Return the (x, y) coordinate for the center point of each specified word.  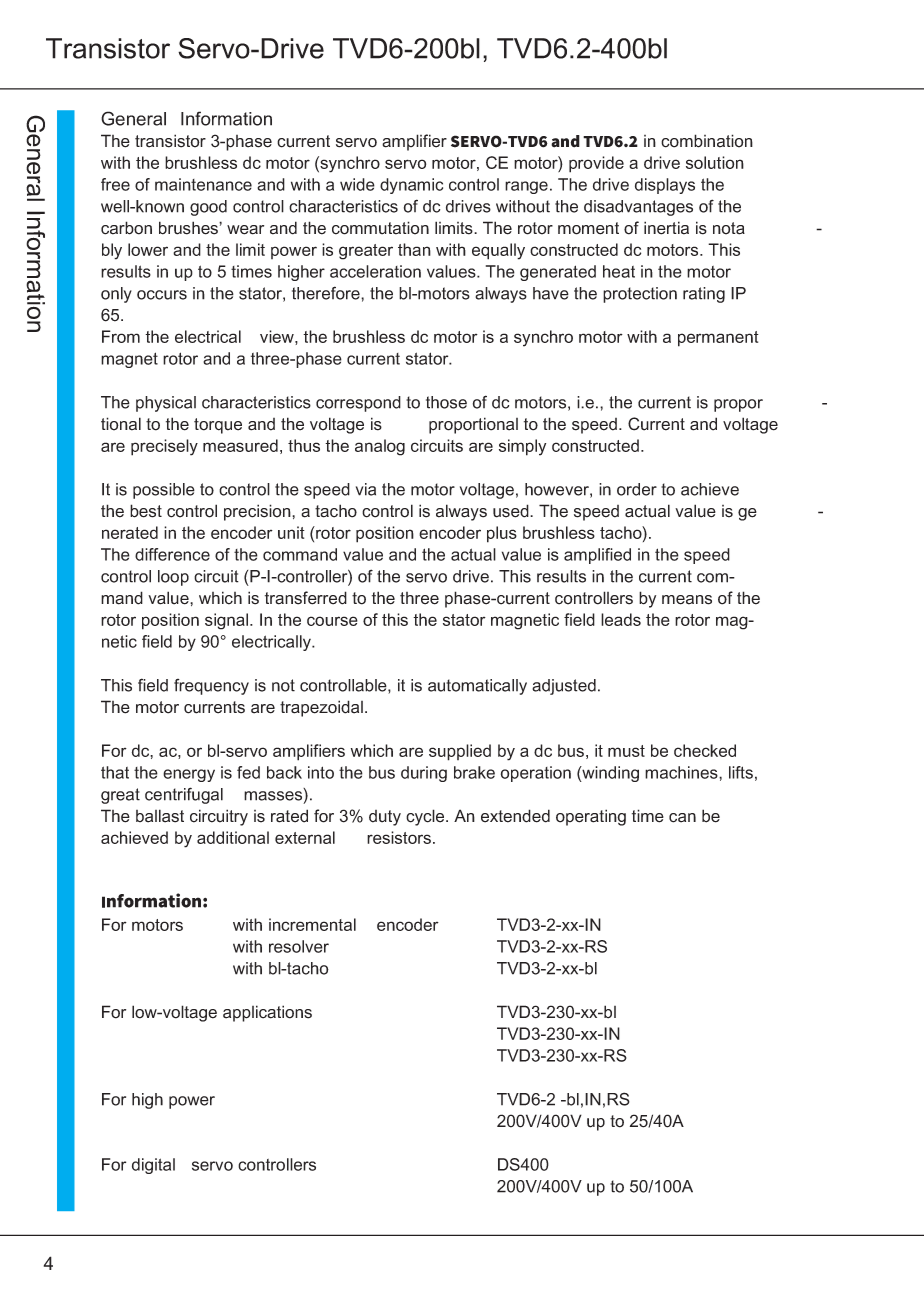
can (682, 818)
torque (218, 426)
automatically (477, 687)
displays (665, 186)
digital (153, 1166)
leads (621, 619)
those (446, 402)
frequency (211, 687)
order (637, 489)
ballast (160, 816)
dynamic (411, 186)
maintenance (203, 184)
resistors (399, 837)
